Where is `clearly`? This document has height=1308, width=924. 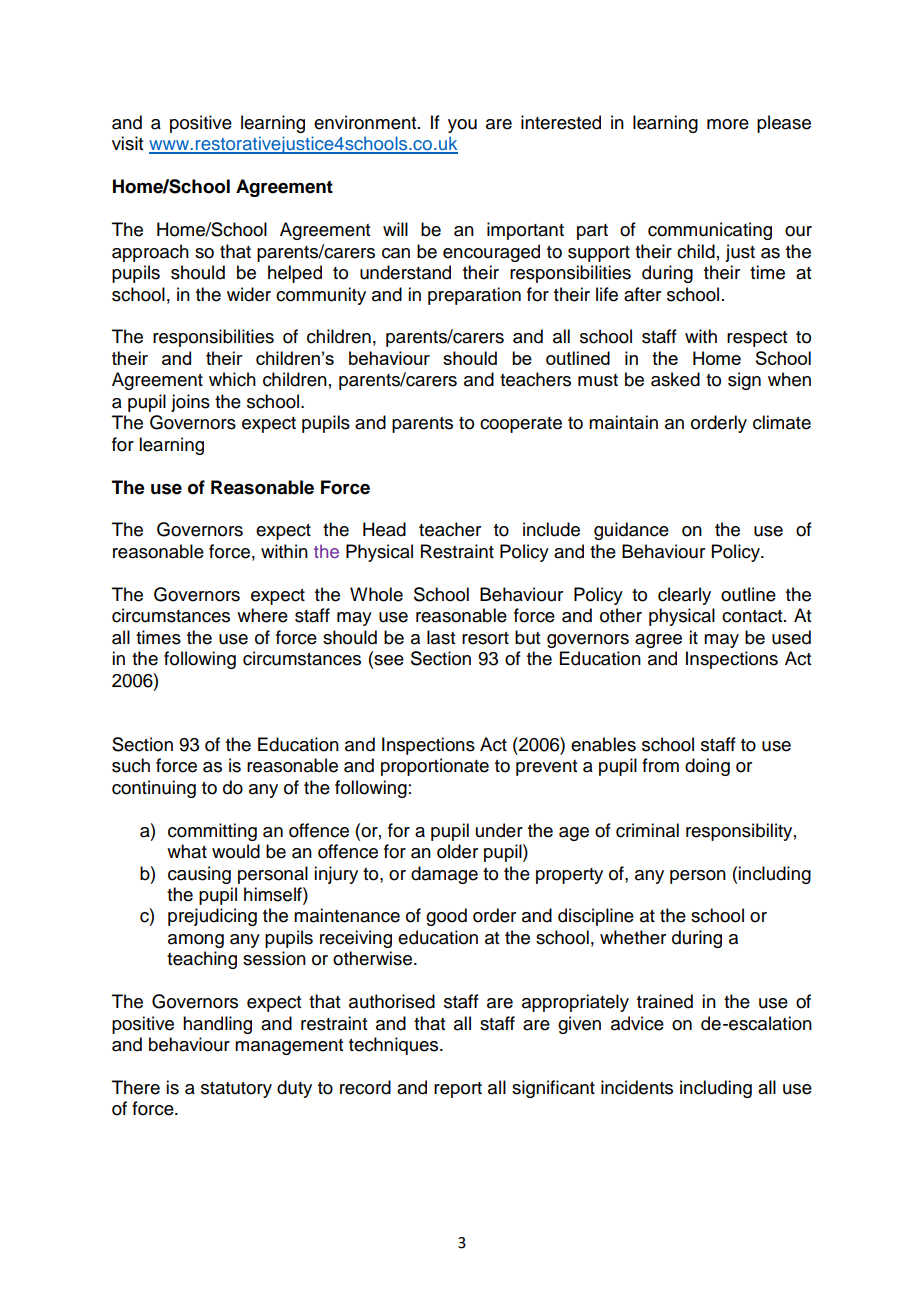
clearly is located at coordinates (684, 596).
